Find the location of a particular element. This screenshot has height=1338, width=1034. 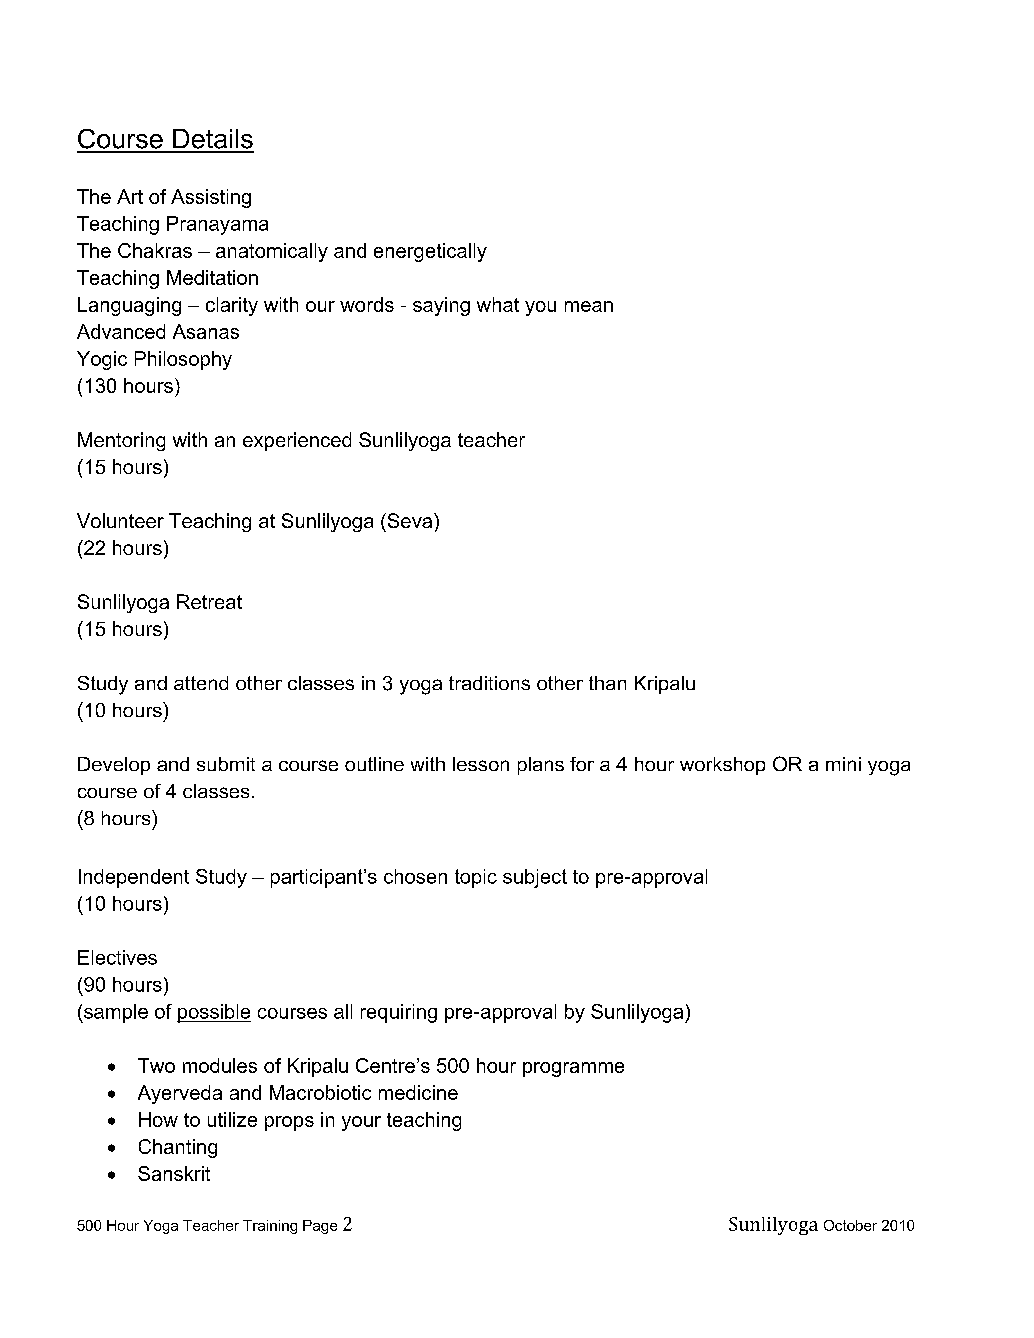

Pranayama is located at coordinates (217, 225).
